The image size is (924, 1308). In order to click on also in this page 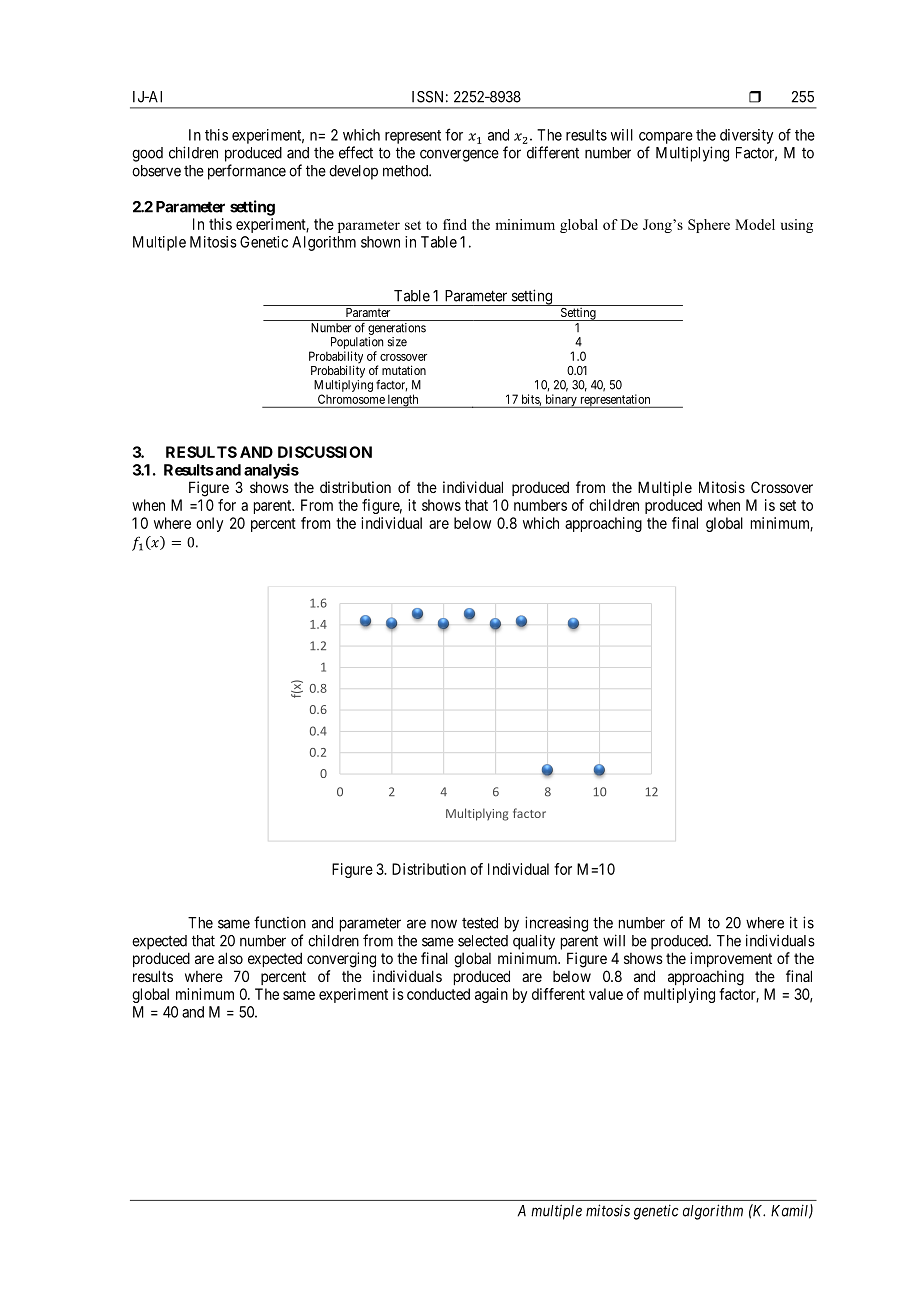, I will do `click(230, 958)`.
